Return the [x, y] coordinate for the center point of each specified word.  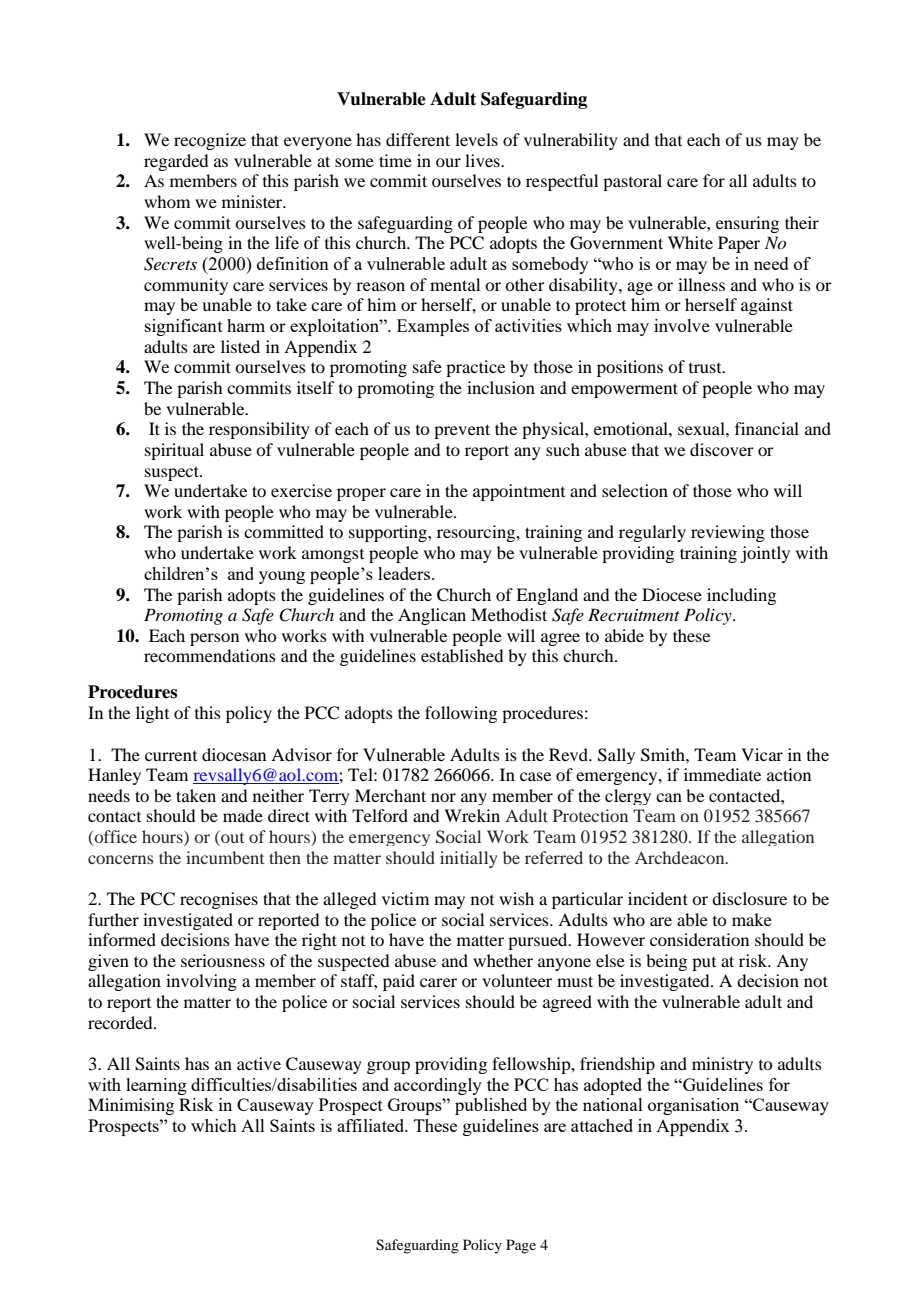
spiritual [174, 451]
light [152, 714]
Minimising [131, 1106]
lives [483, 160]
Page [521, 1246]
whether [503, 960]
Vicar [762, 754]
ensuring [747, 224]
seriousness [223, 960]
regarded [176, 162]
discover [722, 449]
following [461, 714]
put [704, 964]
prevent [462, 431]
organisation [693, 1106]
